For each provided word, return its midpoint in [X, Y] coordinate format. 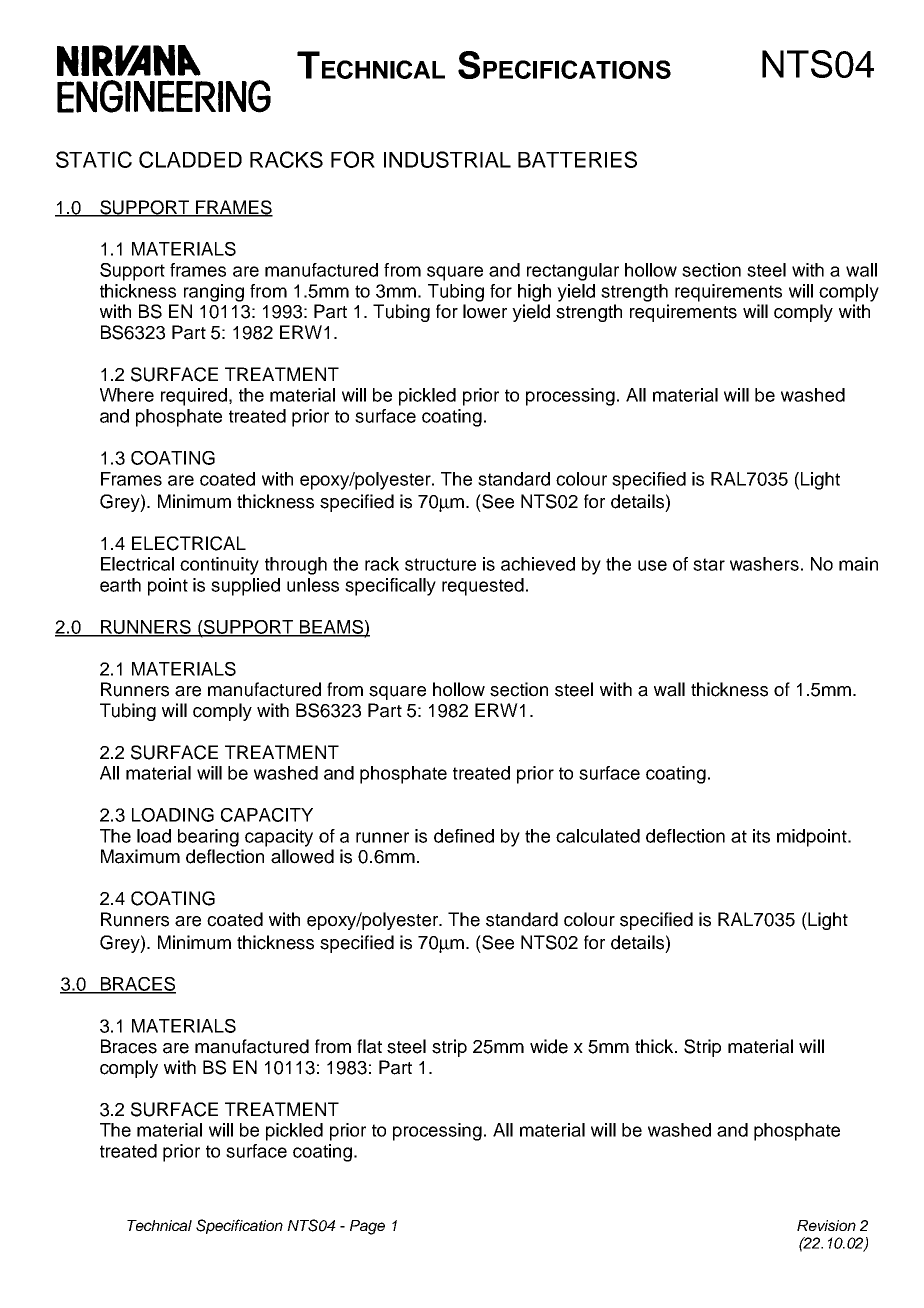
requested [483, 587]
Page [367, 1227]
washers [764, 564]
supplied [245, 587]
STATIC [94, 159]
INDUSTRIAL [447, 159]
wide [549, 1046]
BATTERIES [577, 159]
